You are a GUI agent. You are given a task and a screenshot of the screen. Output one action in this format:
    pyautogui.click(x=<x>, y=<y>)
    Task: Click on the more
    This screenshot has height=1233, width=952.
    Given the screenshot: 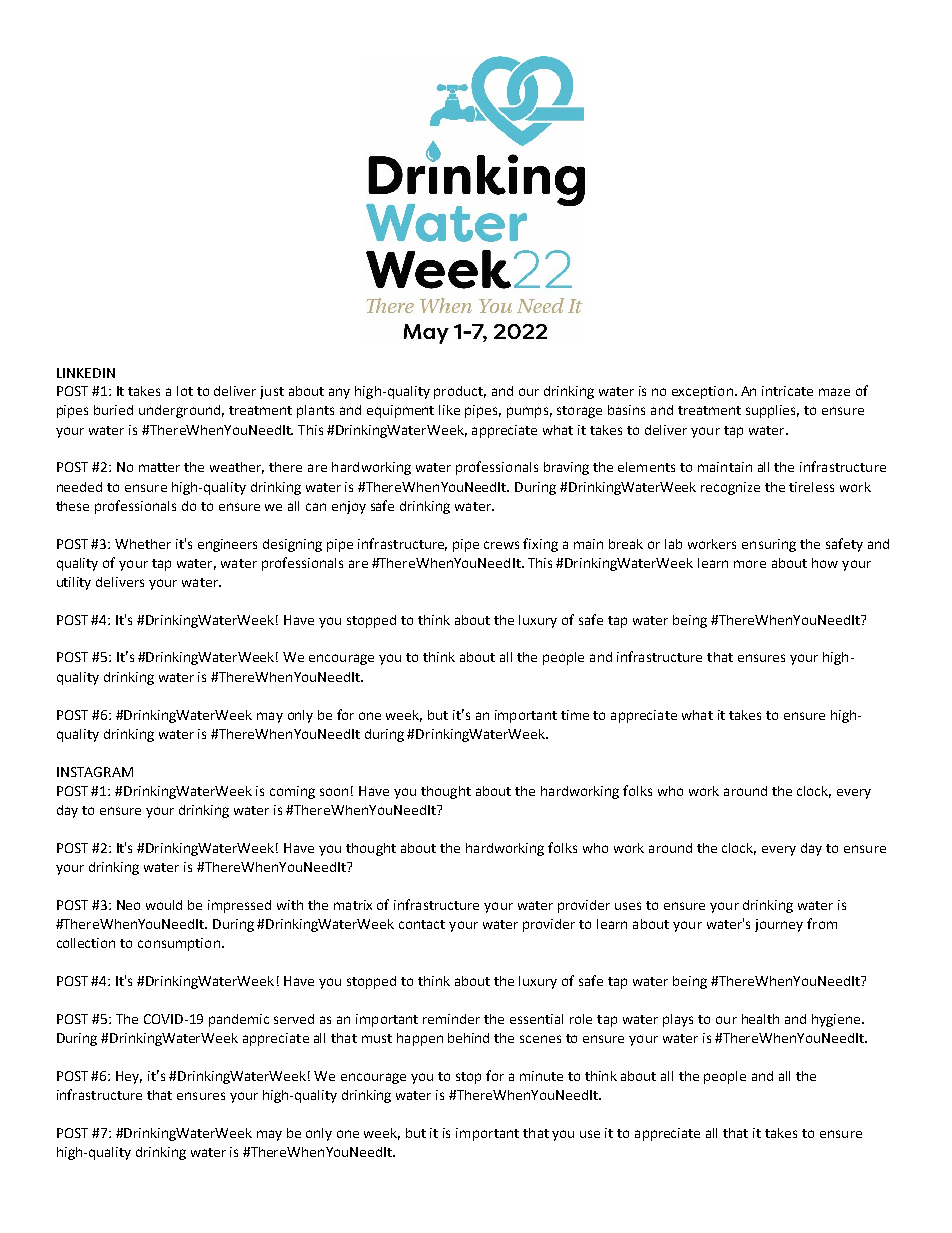 What is the action you would take?
    pyautogui.click(x=750, y=564)
